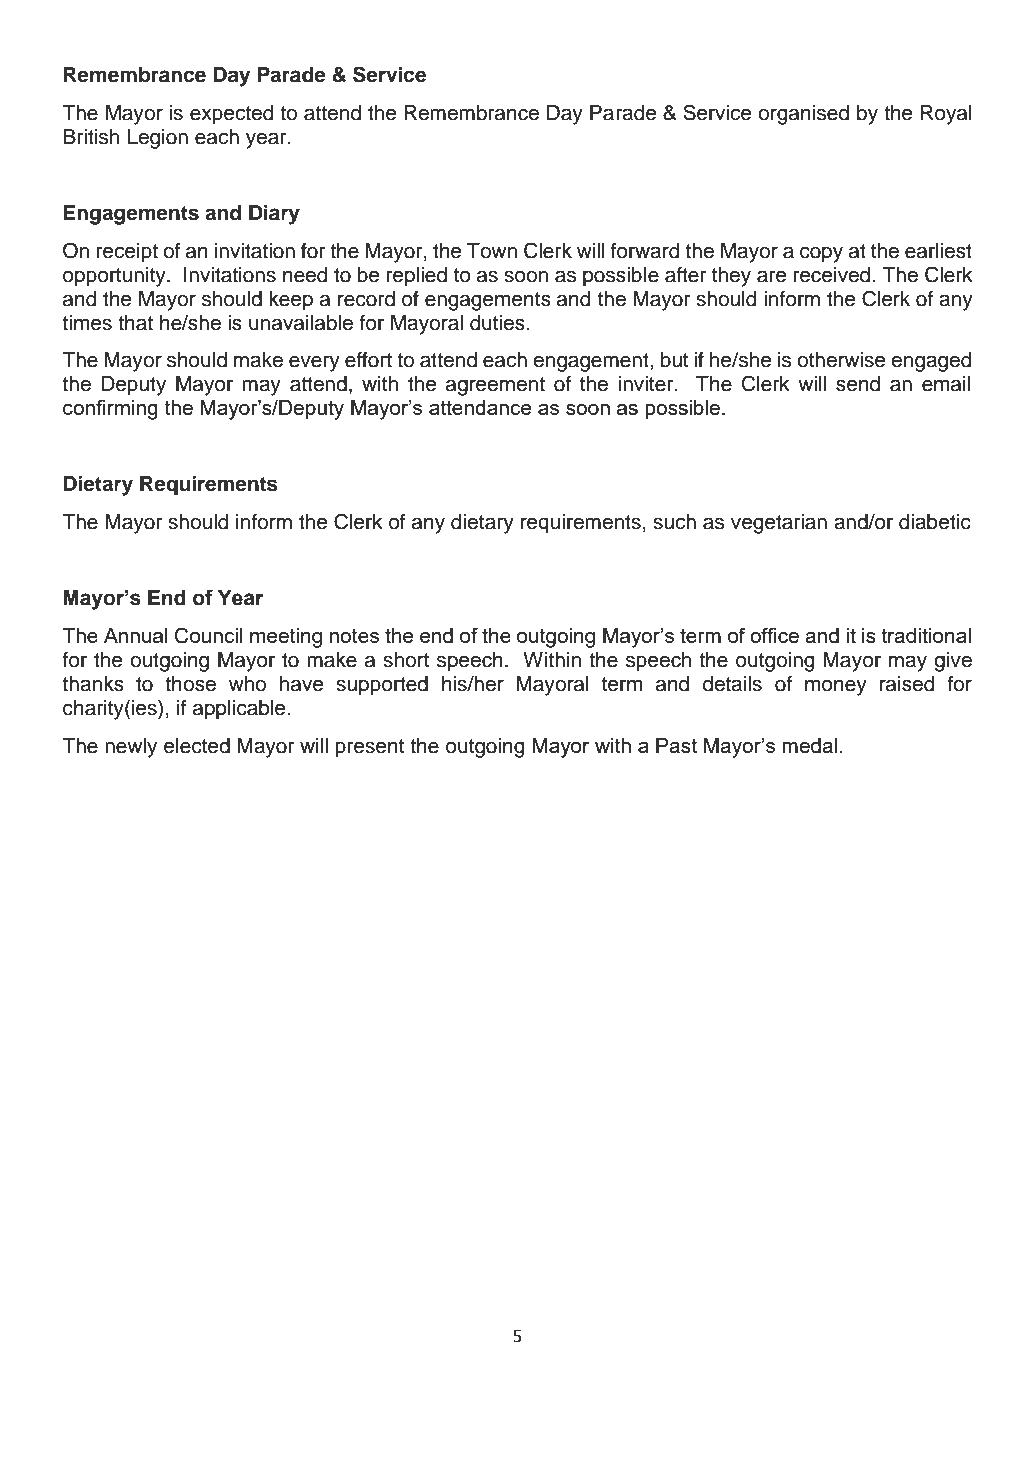  I want to click on medal, so click(809, 745).
